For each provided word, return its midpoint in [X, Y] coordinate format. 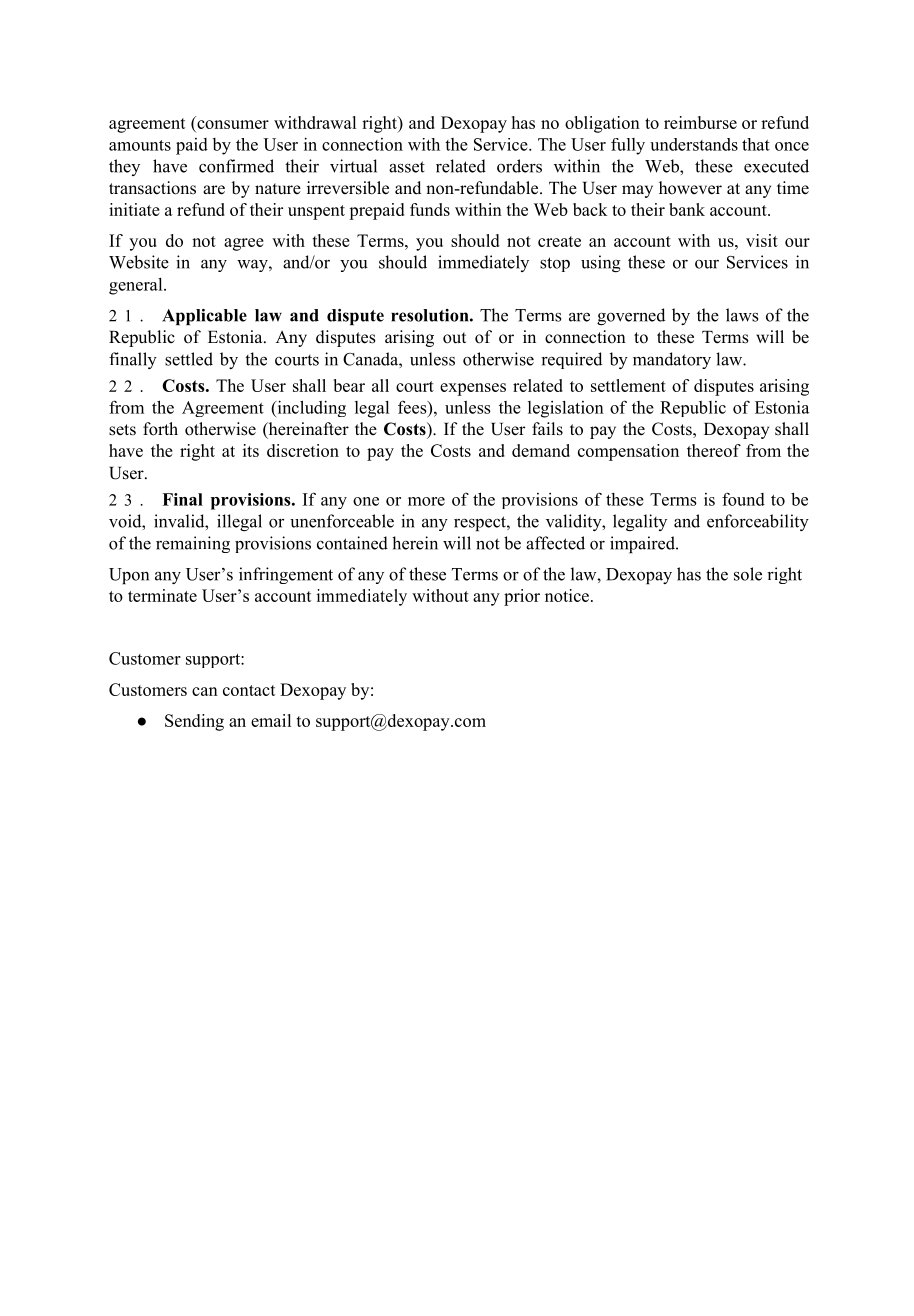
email [271, 720]
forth [160, 429]
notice [567, 595]
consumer [232, 126]
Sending [194, 722]
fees [413, 407]
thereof [714, 450]
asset [407, 167]
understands [694, 144]
